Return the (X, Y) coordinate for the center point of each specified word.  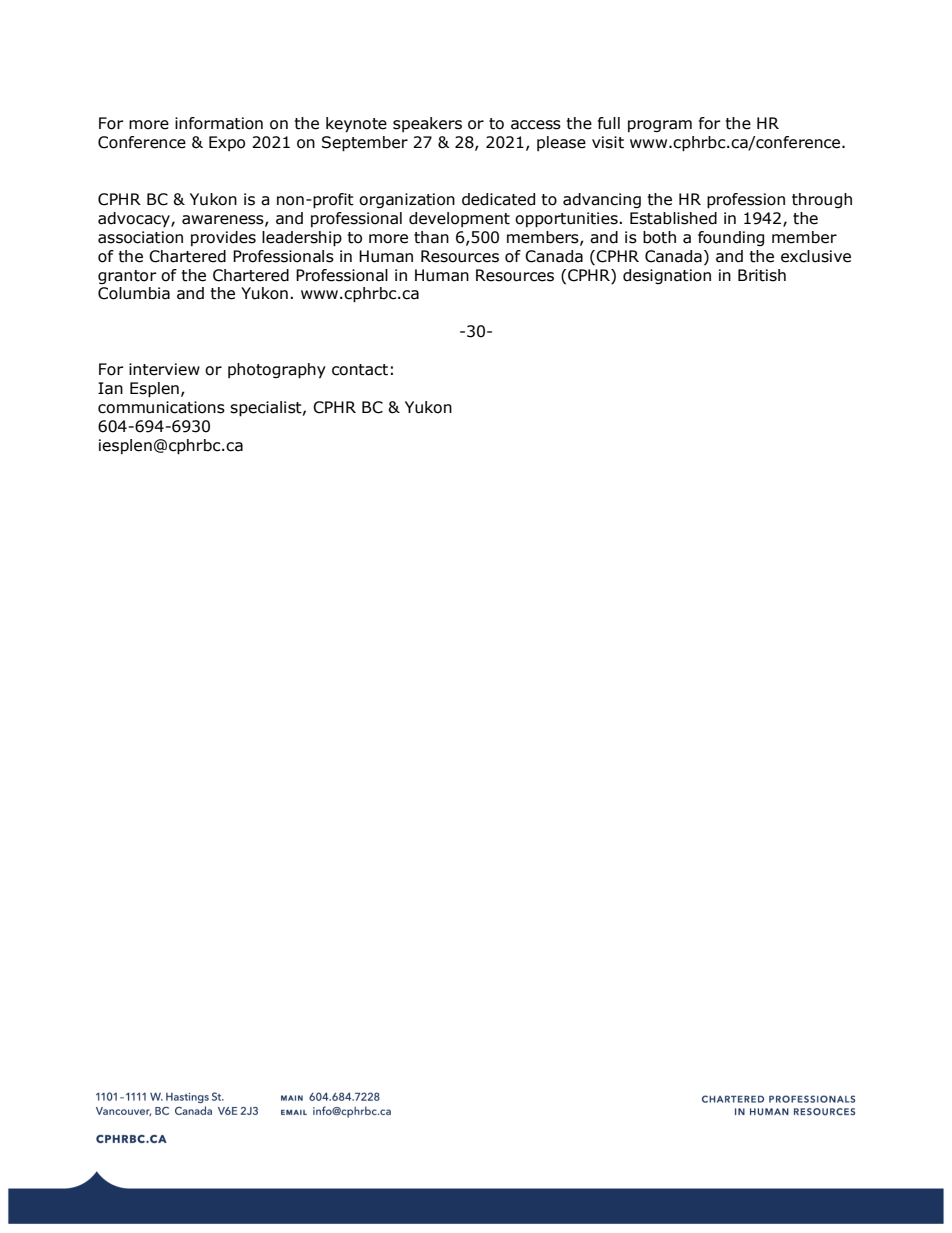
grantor (127, 277)
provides (223, 238)
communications (161, 407)
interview (164, 369)
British (762, 275)
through (822, 200)
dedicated (498, 199)
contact (360, 370)
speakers (427, 124)
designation (667, 276)
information (219, 123)
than (431, 237)
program (660, 126)
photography (277, 371)
